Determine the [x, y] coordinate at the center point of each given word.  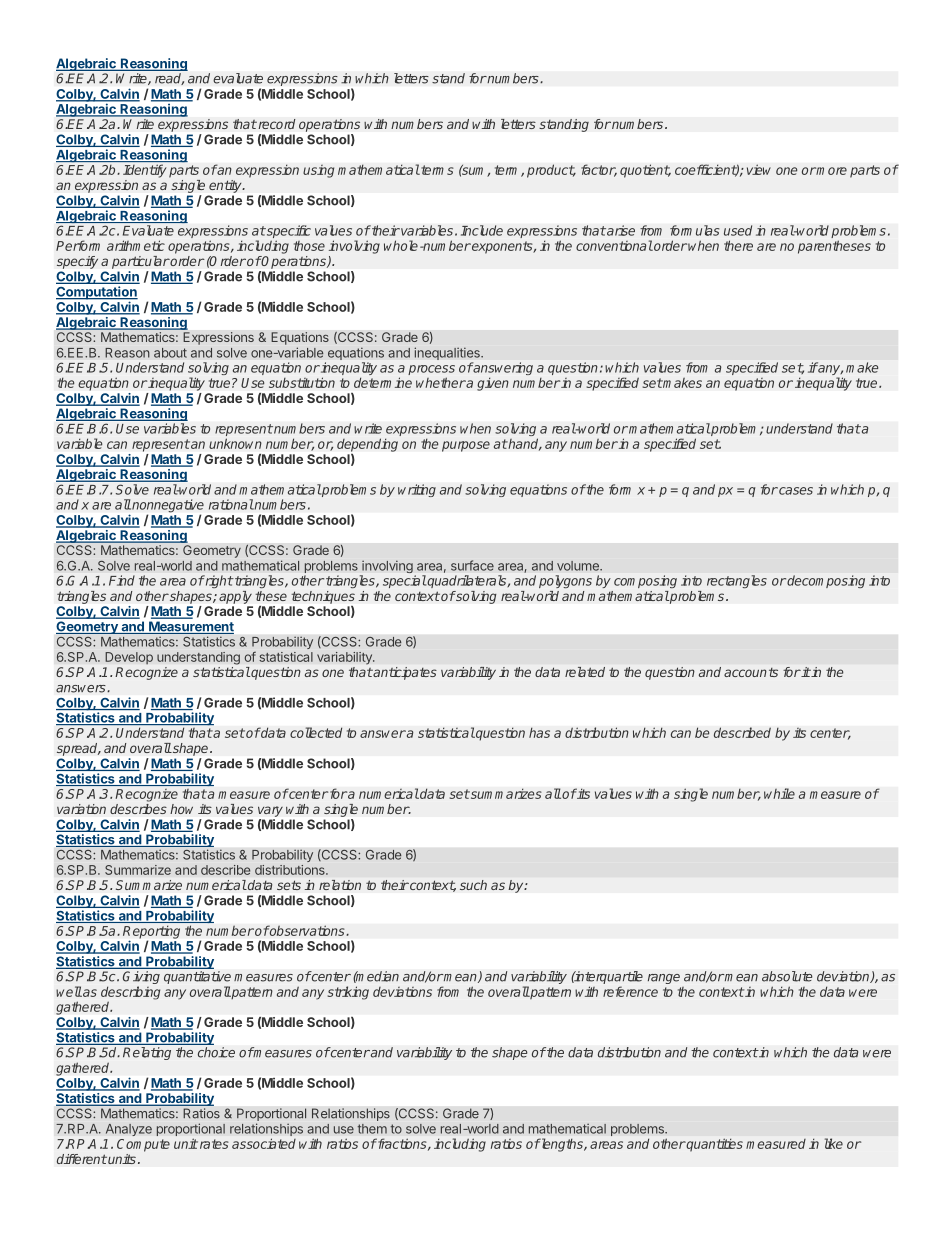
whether [441, 382]
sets [289, 885]
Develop [129, 658]
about [170, 353]
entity [226, 186]
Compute [143, 1145]
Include [482, 230]
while [779, 793]
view [759, 169]
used [738, 230]
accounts [751, 672]
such [473, 885]
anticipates [404, 673]
